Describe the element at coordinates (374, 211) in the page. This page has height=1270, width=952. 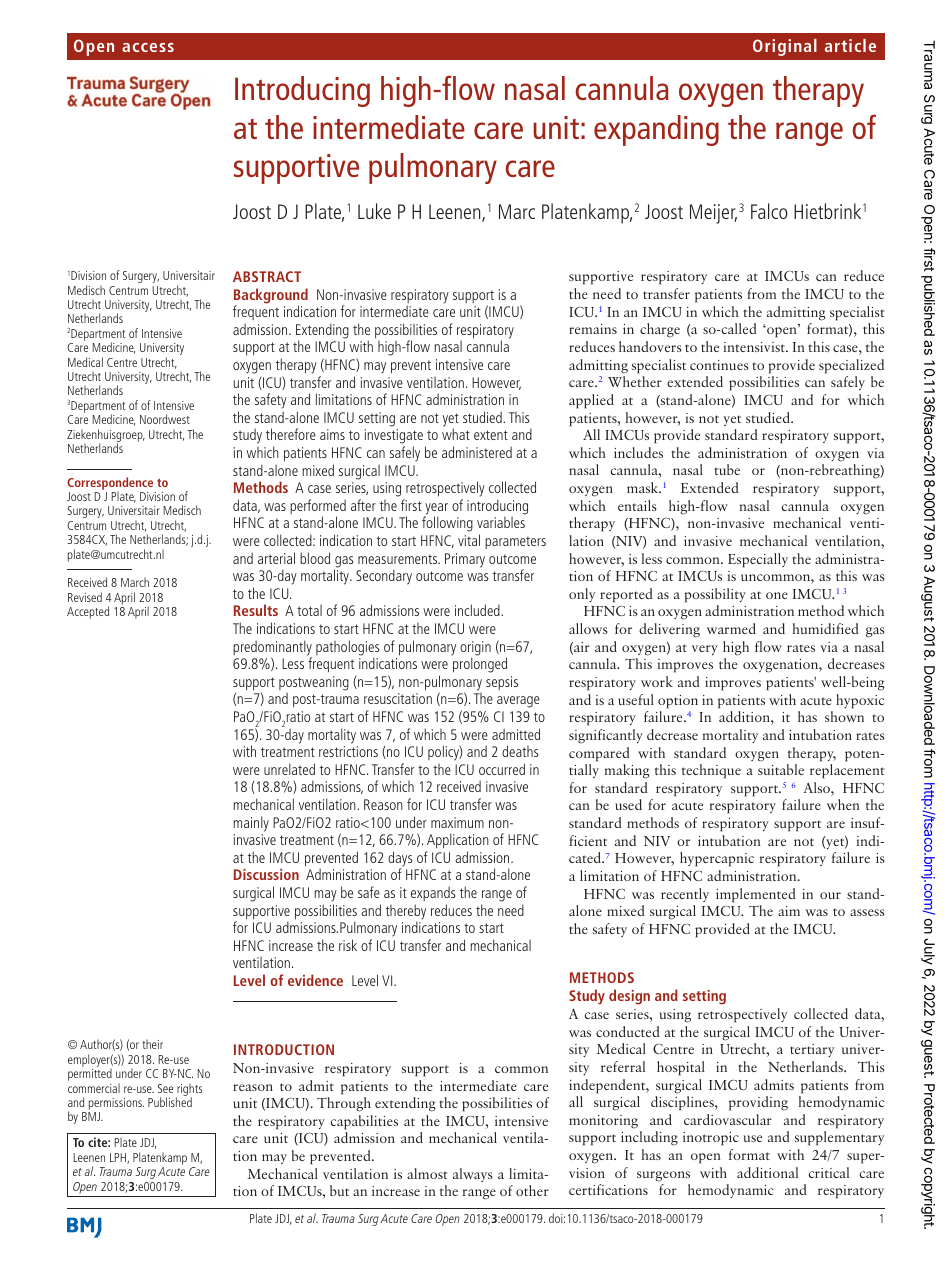
I see `Luke` at that location.
